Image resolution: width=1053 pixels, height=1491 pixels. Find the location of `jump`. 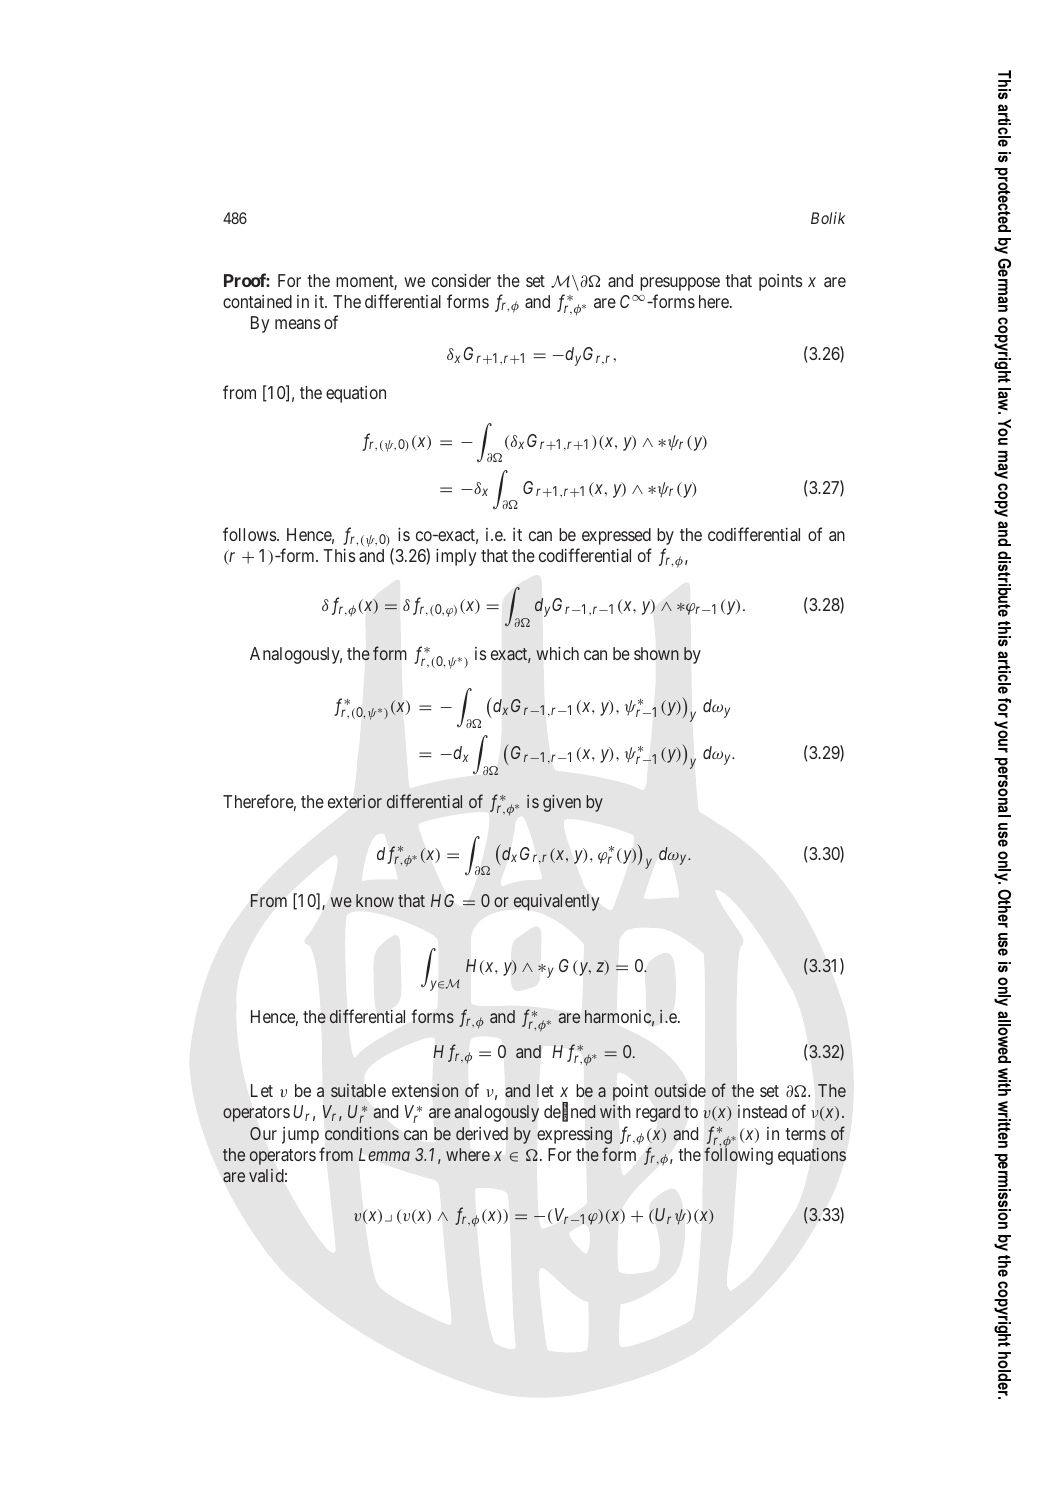

jump is located at coordinates (300, 1135).
